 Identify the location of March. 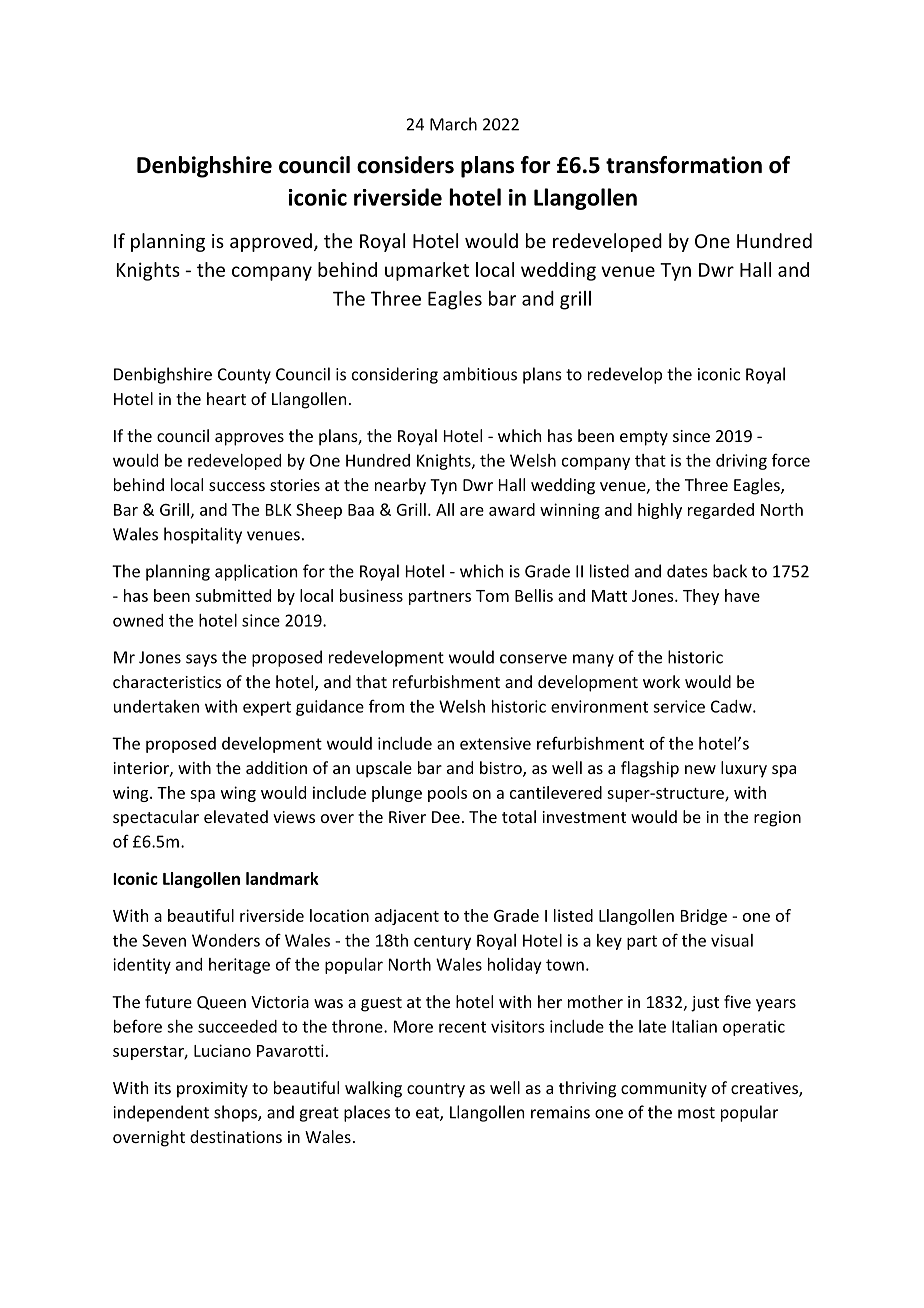
(453, 124).
